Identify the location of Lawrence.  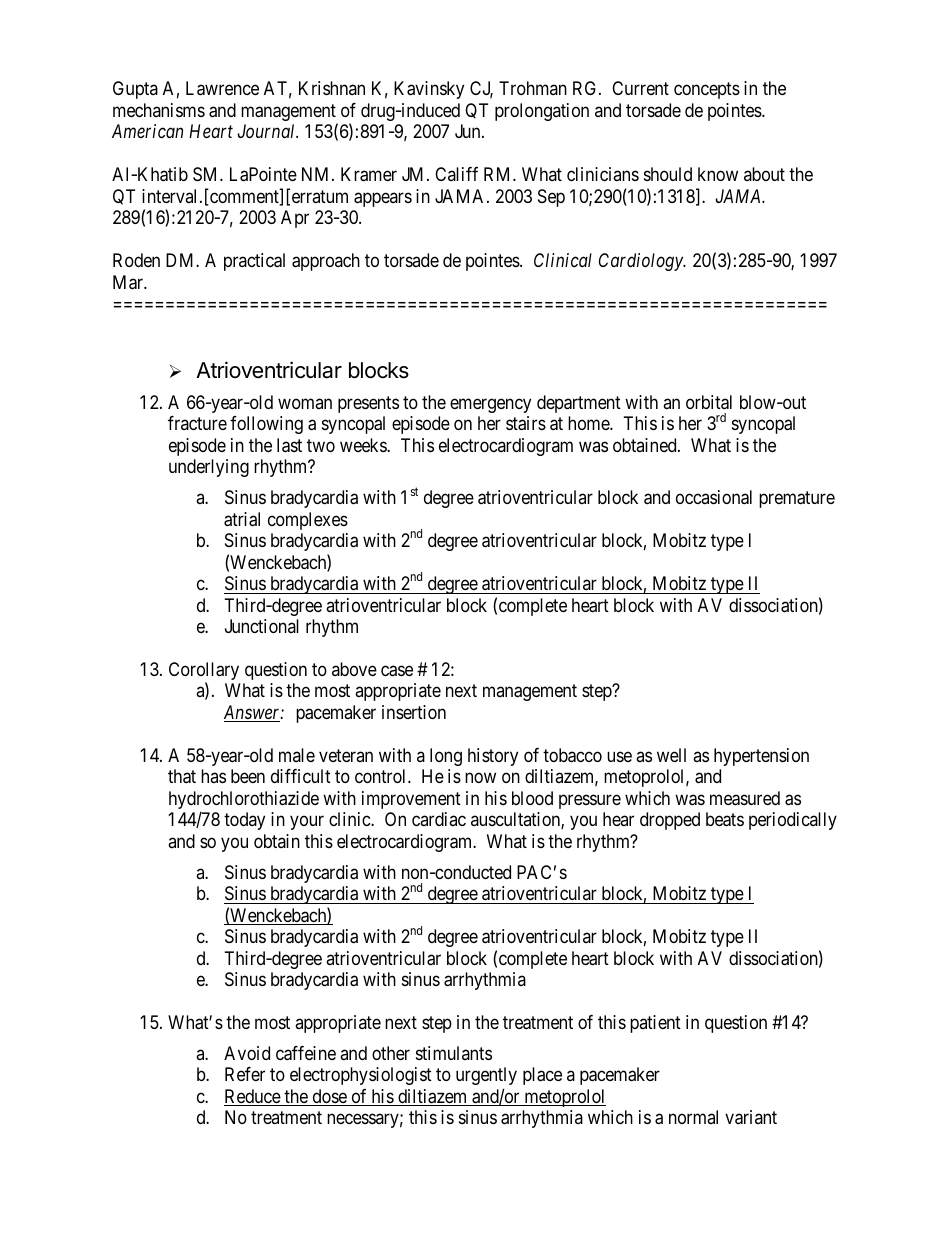
(222, 88).
